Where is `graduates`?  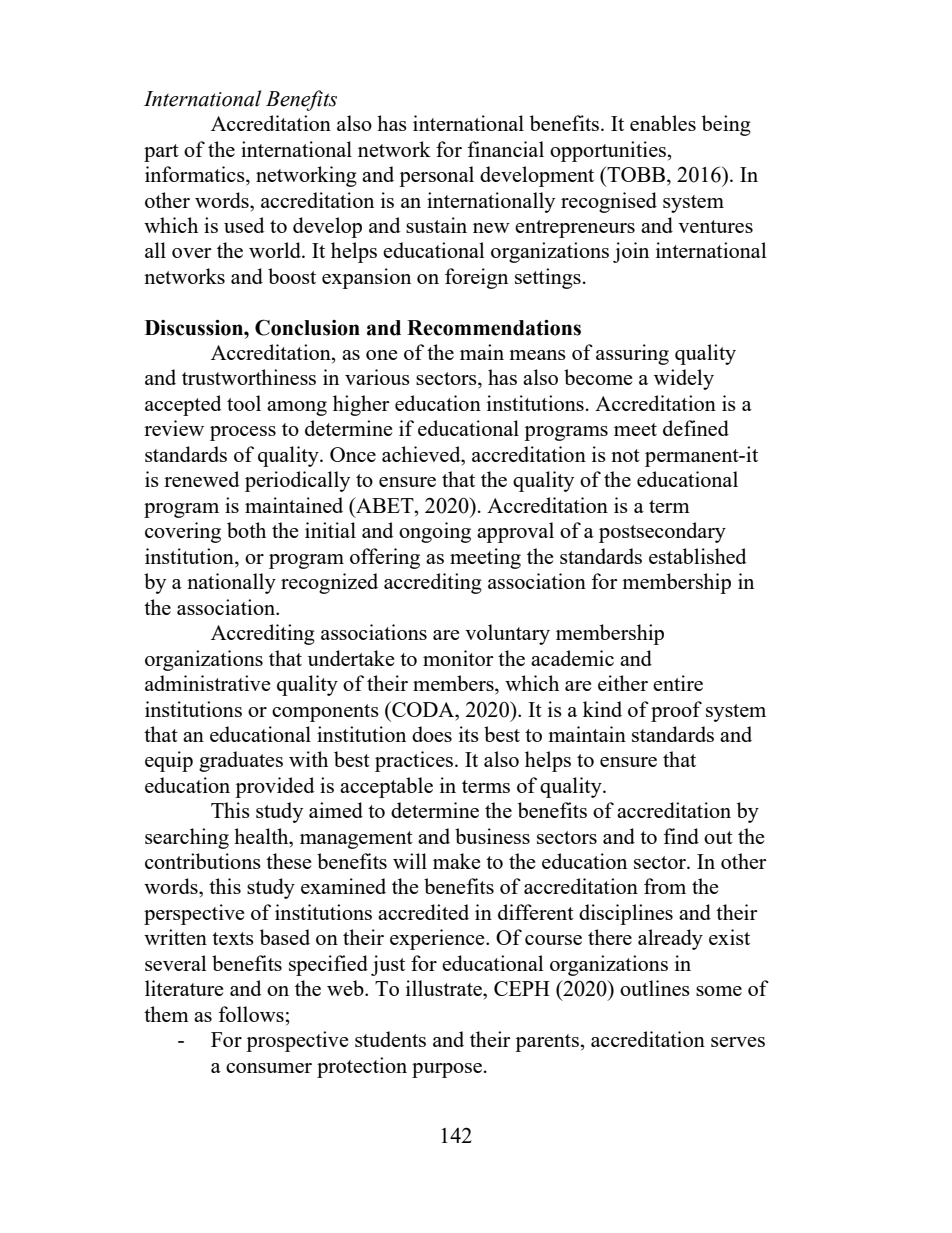 graduates is located at coordinates (241, 761).
